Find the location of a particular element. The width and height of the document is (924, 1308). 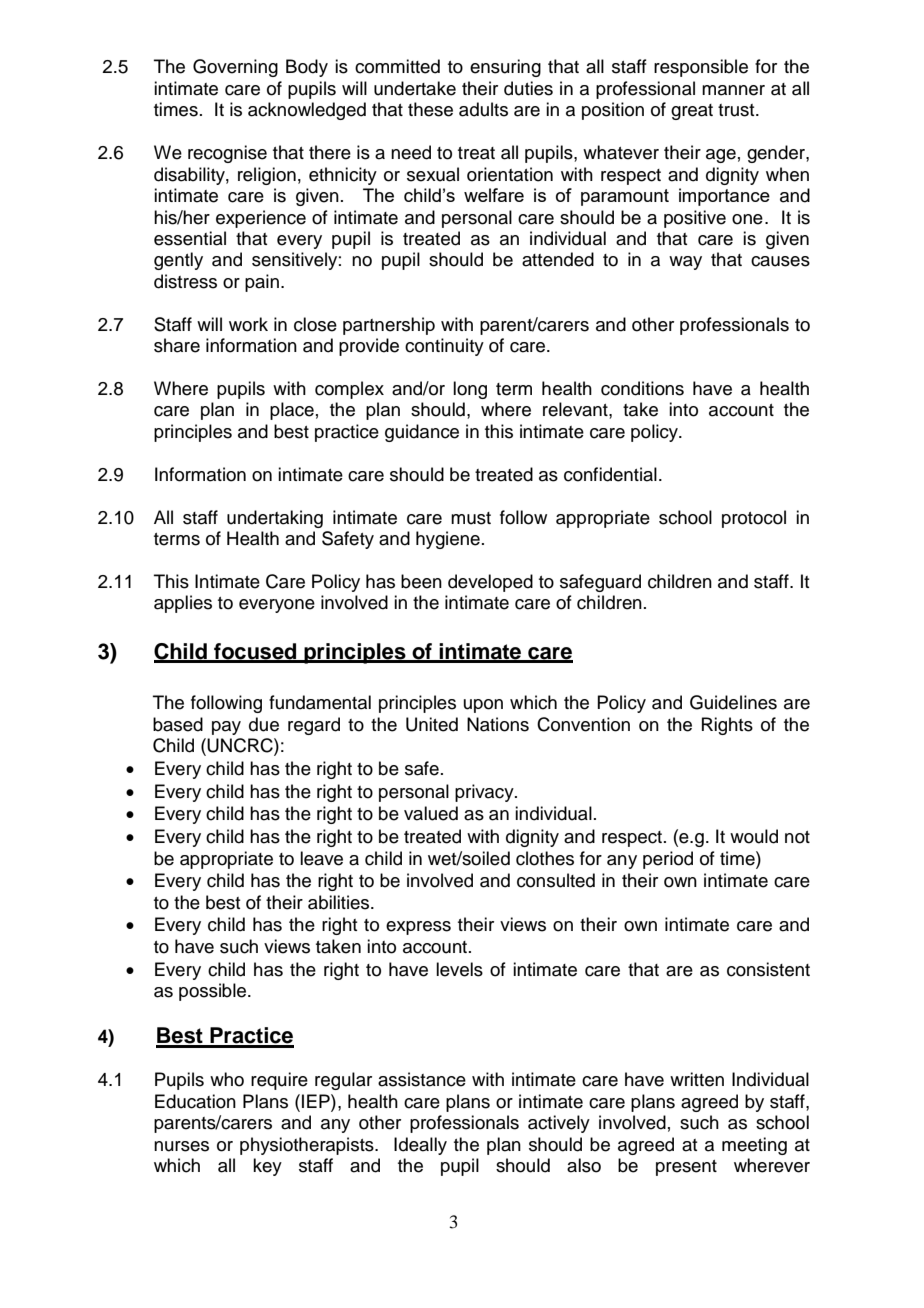

key is located at coordinates (267, 1167).
